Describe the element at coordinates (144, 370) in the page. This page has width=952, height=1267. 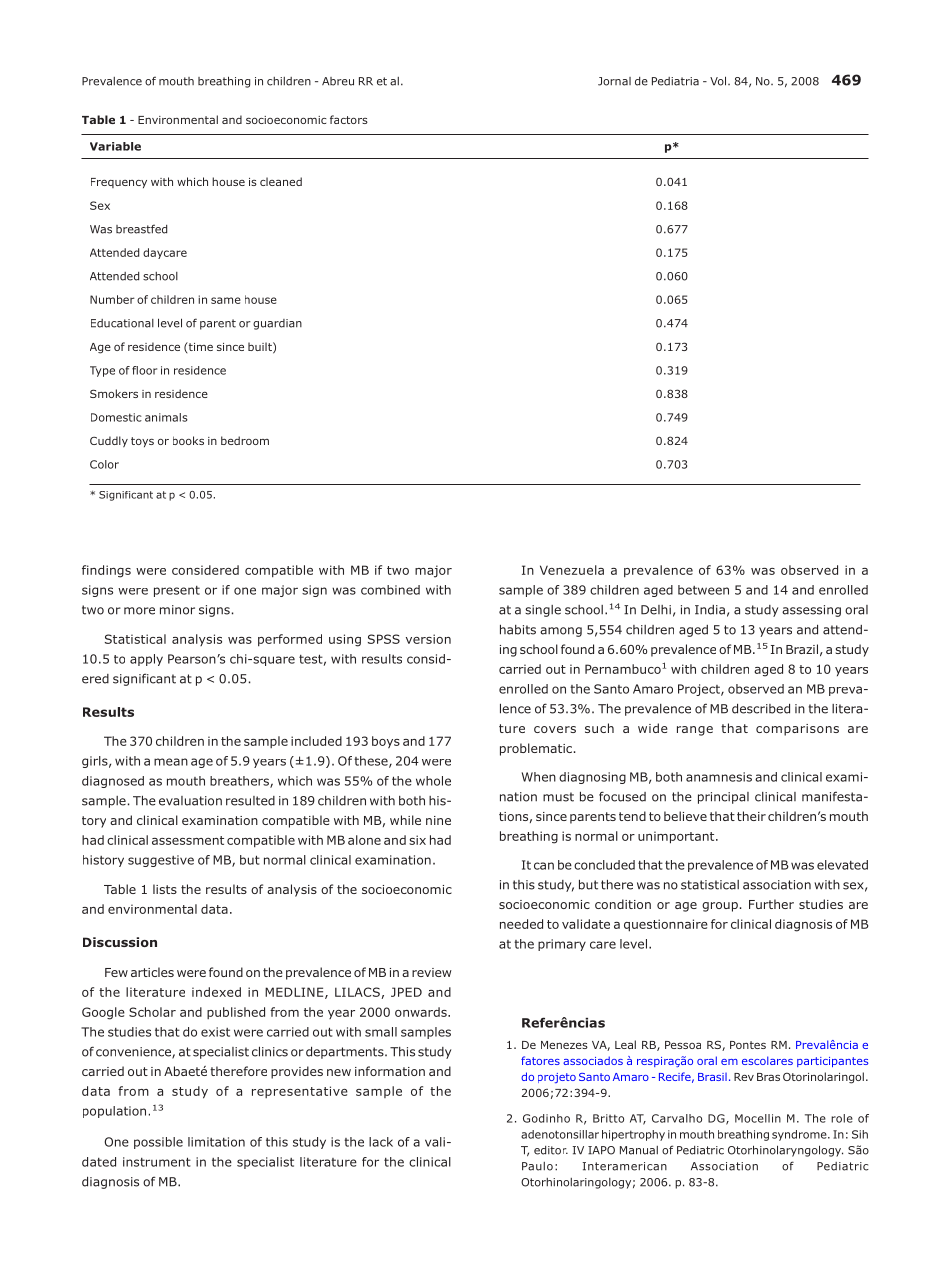
I see `floor` at that location.
